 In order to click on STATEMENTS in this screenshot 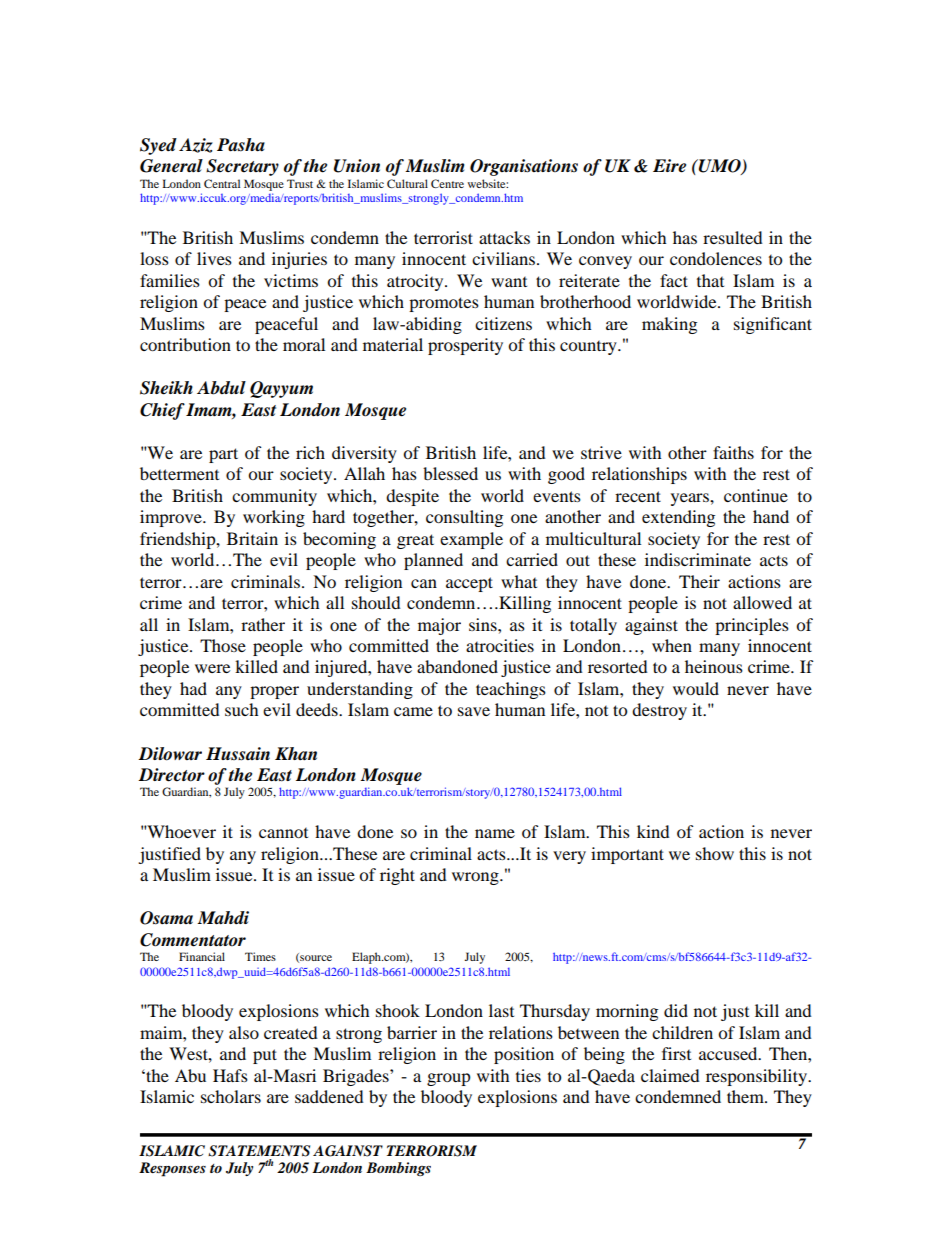, I will do `click(259, 1151)`.
